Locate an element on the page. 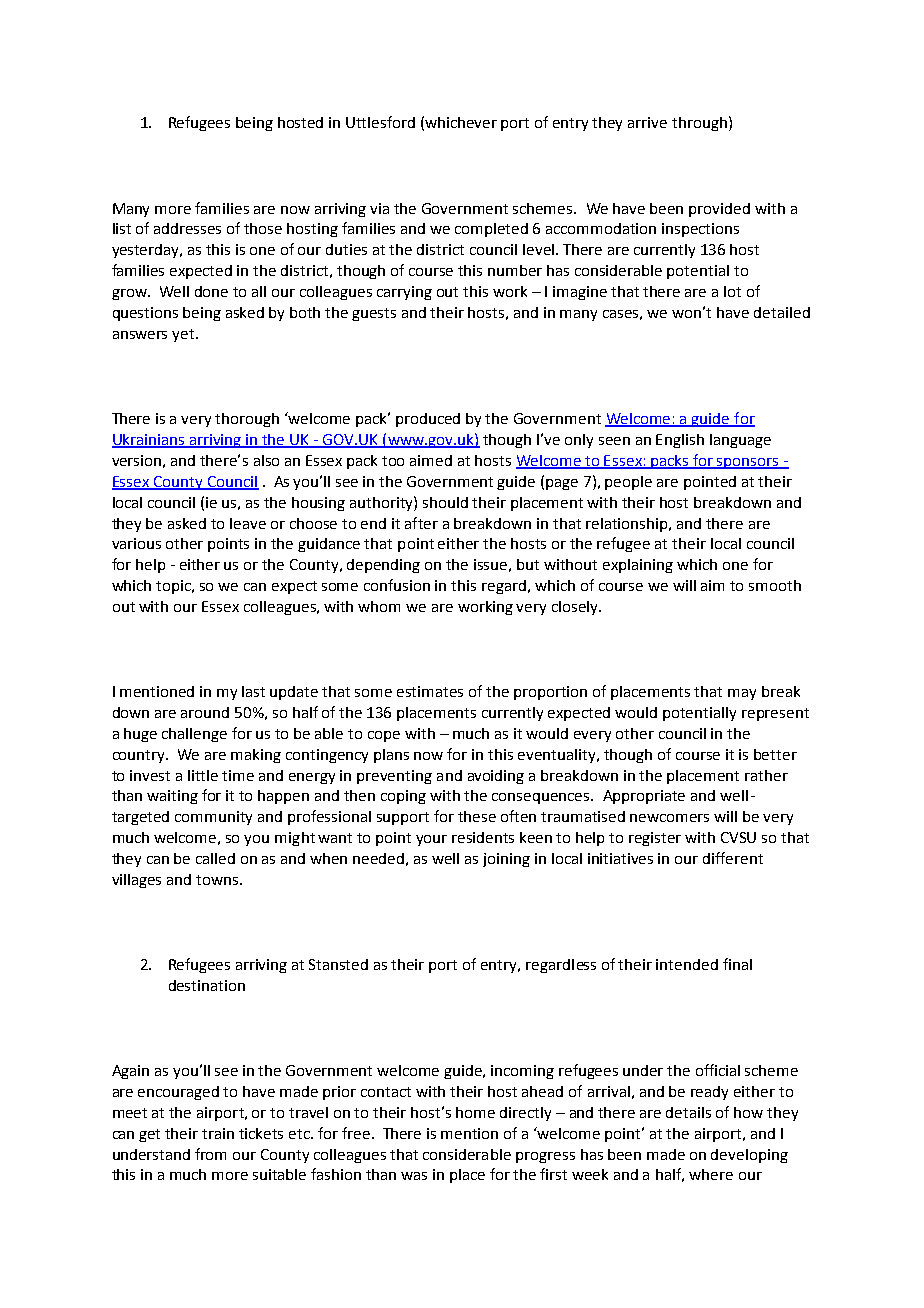 The width and height of the document is (924, 1308). destination is located at coordinates (207, 985).
